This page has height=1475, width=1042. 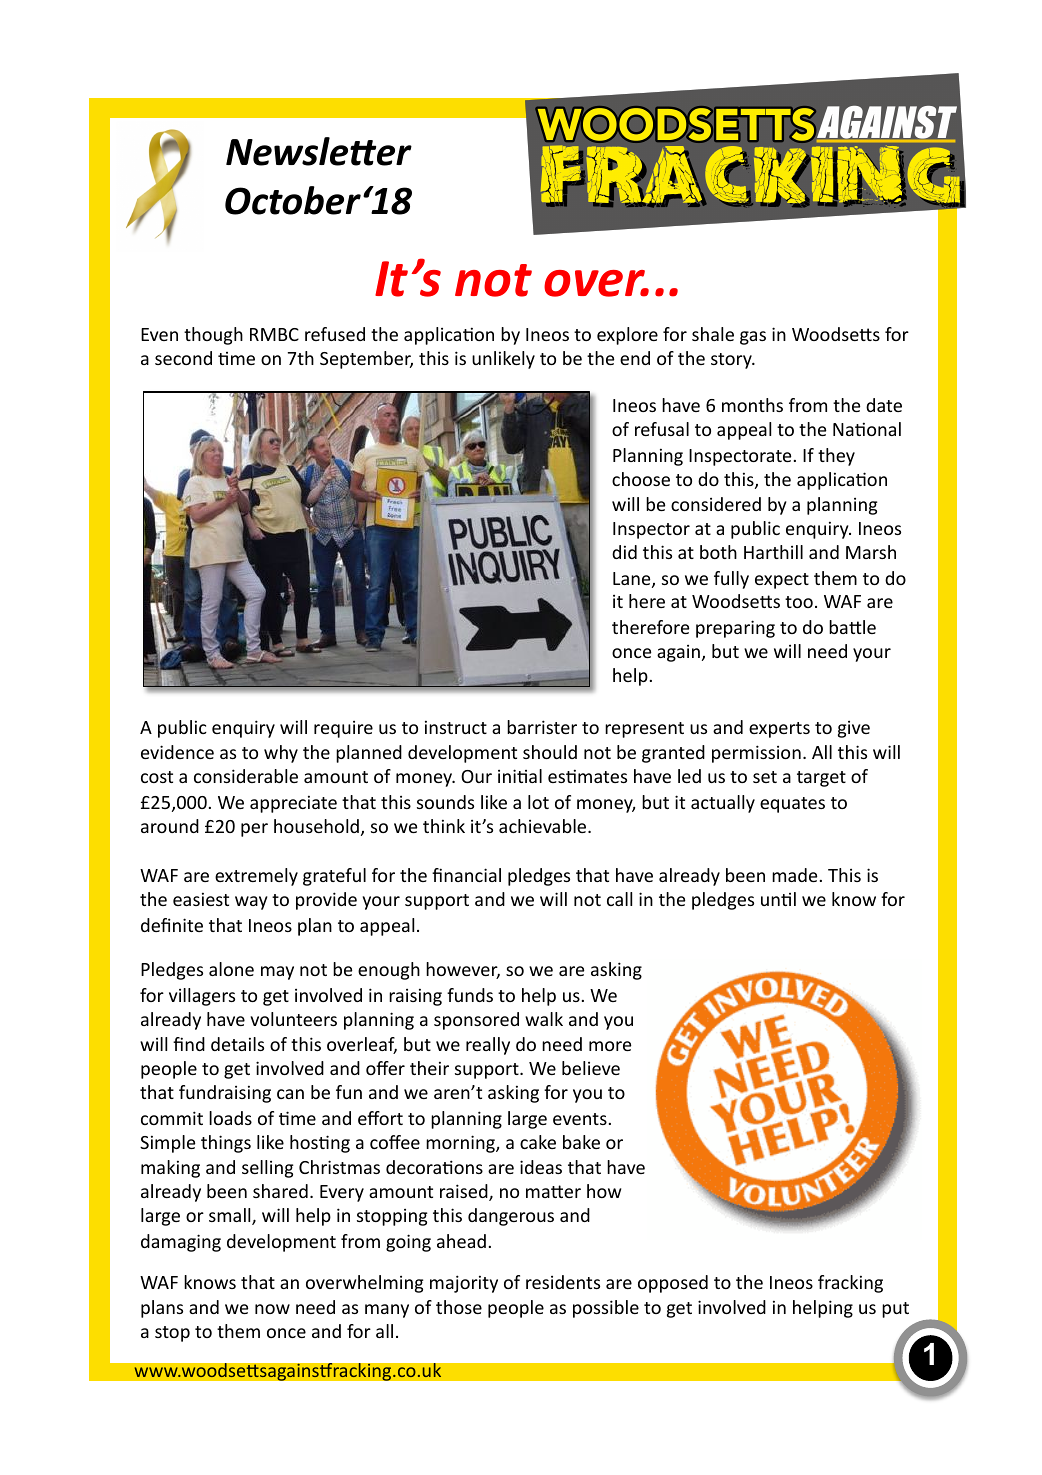 I want to click on details, so click(x=237, y=1044).
